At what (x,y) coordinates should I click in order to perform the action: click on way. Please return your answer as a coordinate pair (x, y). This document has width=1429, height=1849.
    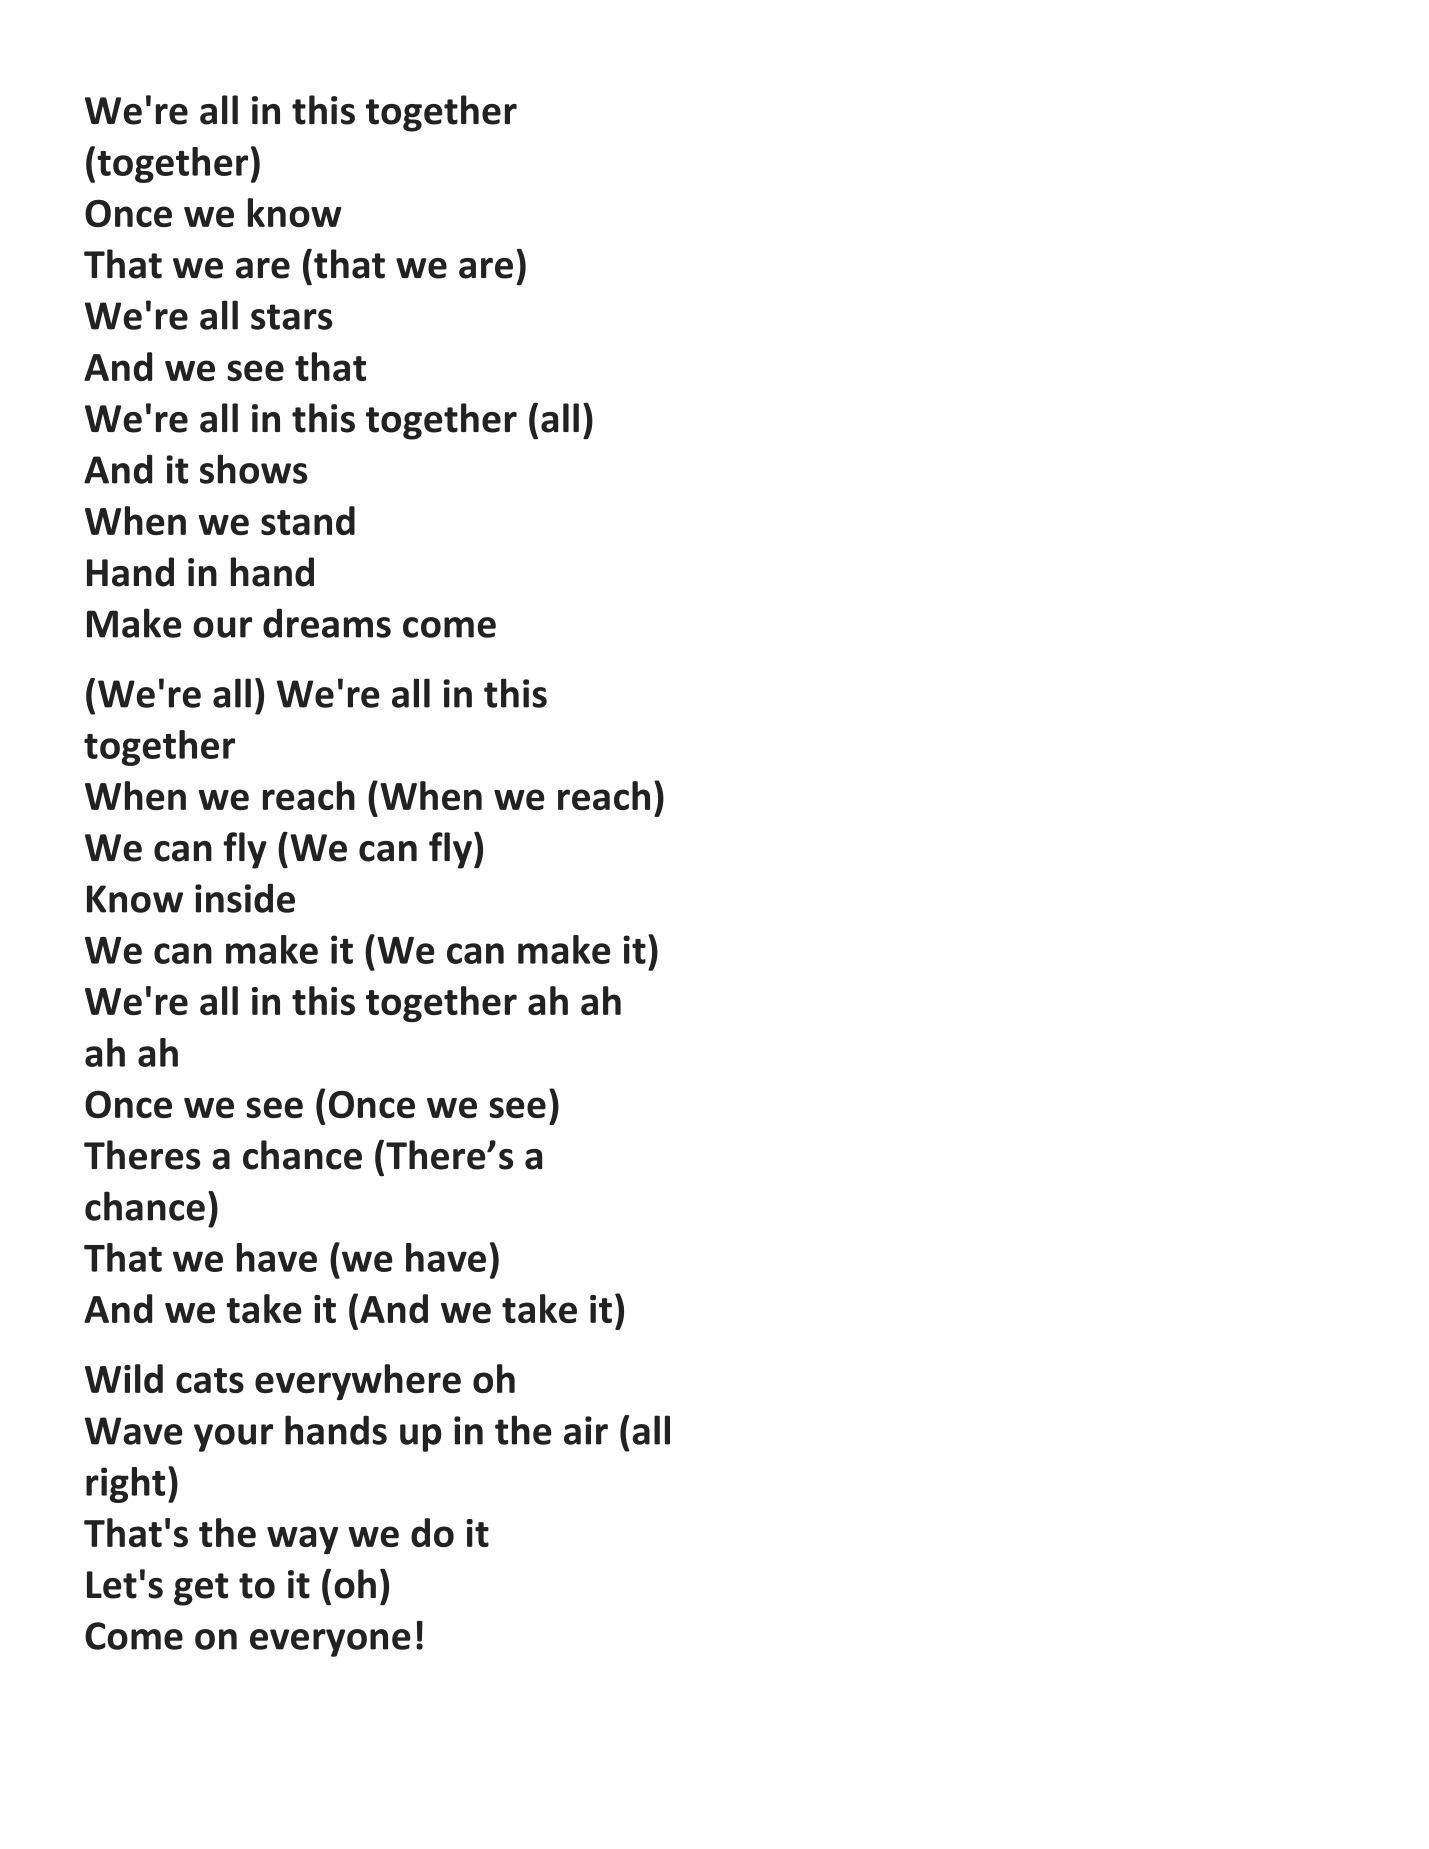
    Looking at the image, I should click on (302, 1540).
